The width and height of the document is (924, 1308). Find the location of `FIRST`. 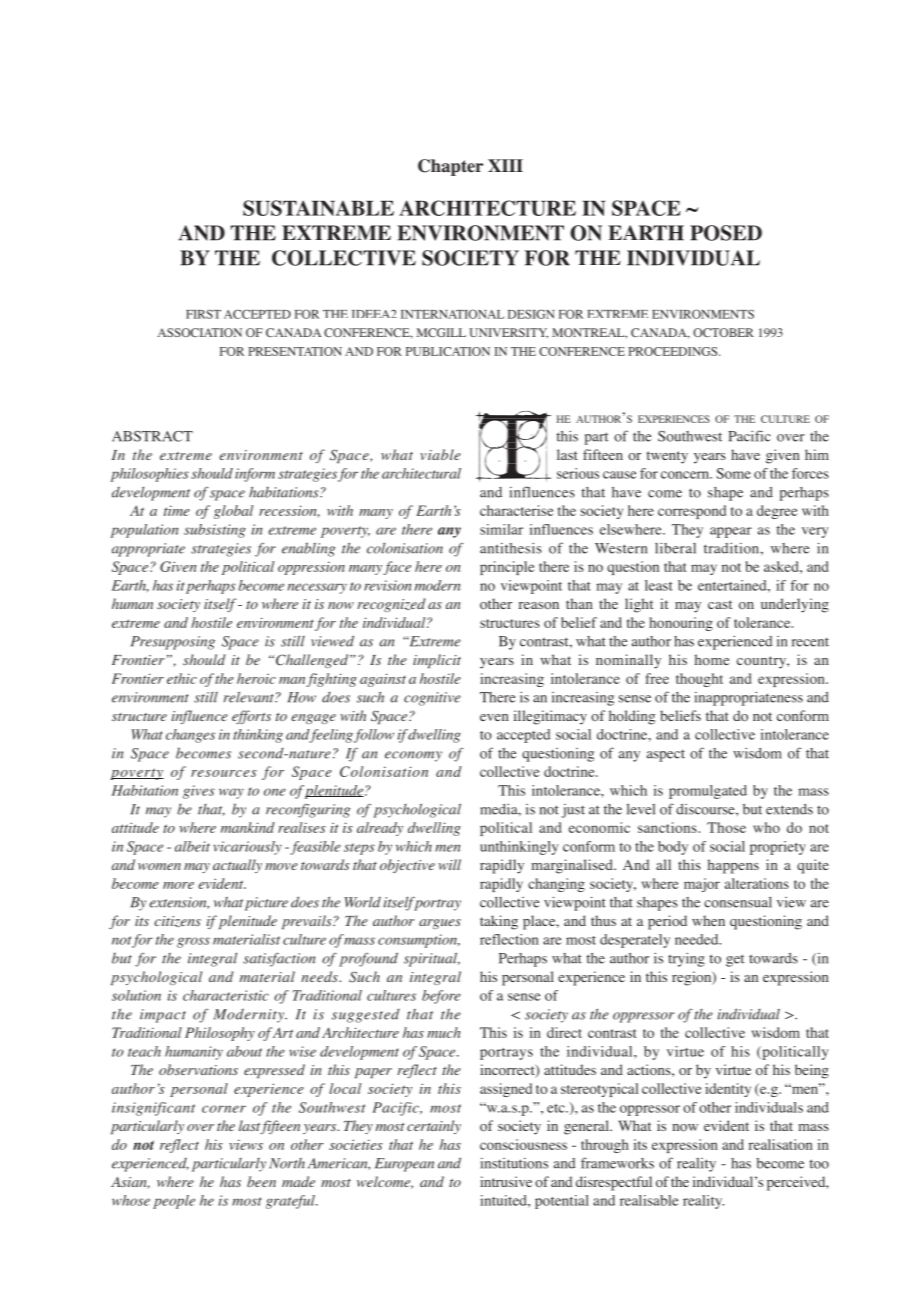

FIRST is located at coordinates (203, 314).
